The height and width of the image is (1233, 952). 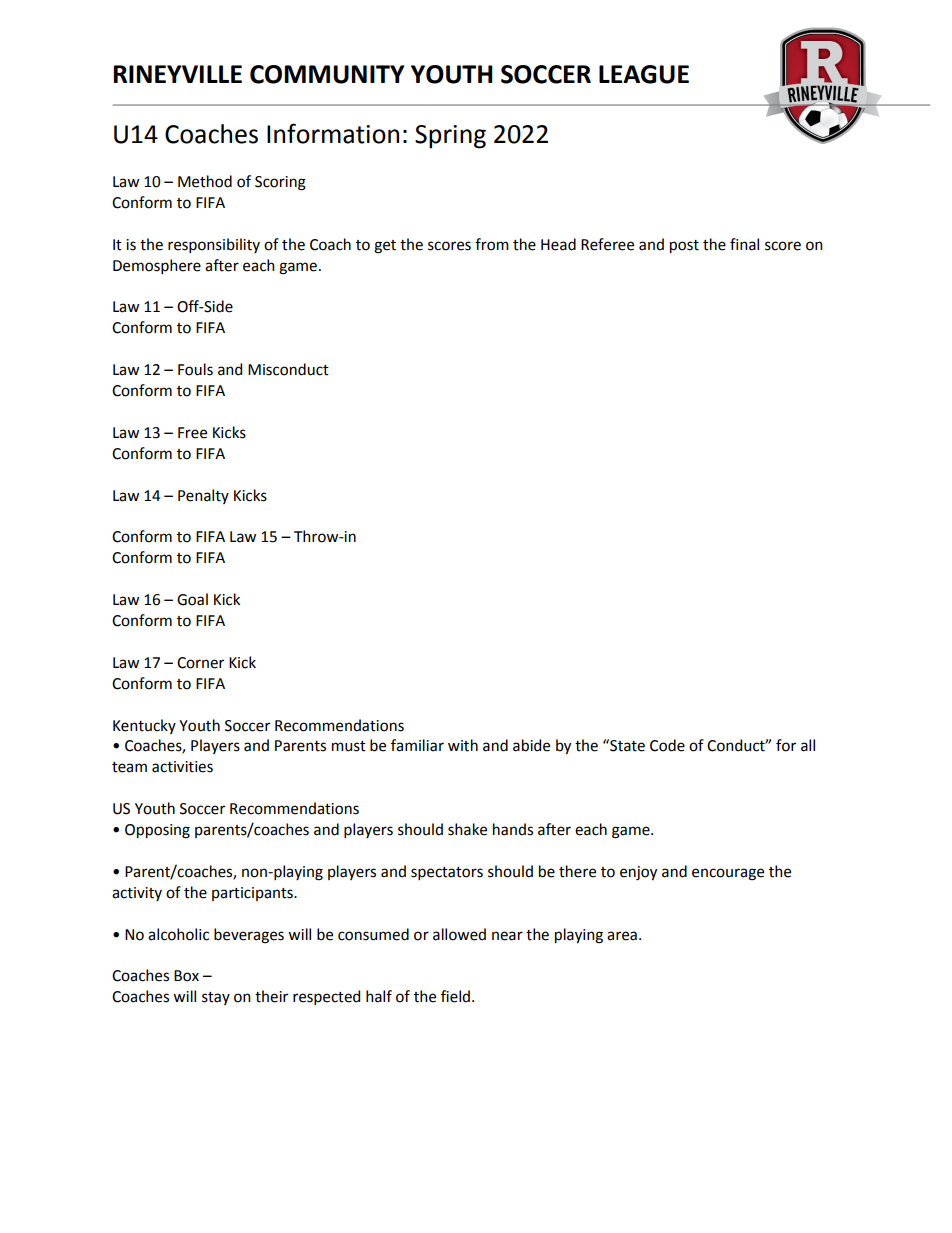 What do you see at coordinates (192, 599) in the image?
I see `Goal` at bounding box center [192, 599].
